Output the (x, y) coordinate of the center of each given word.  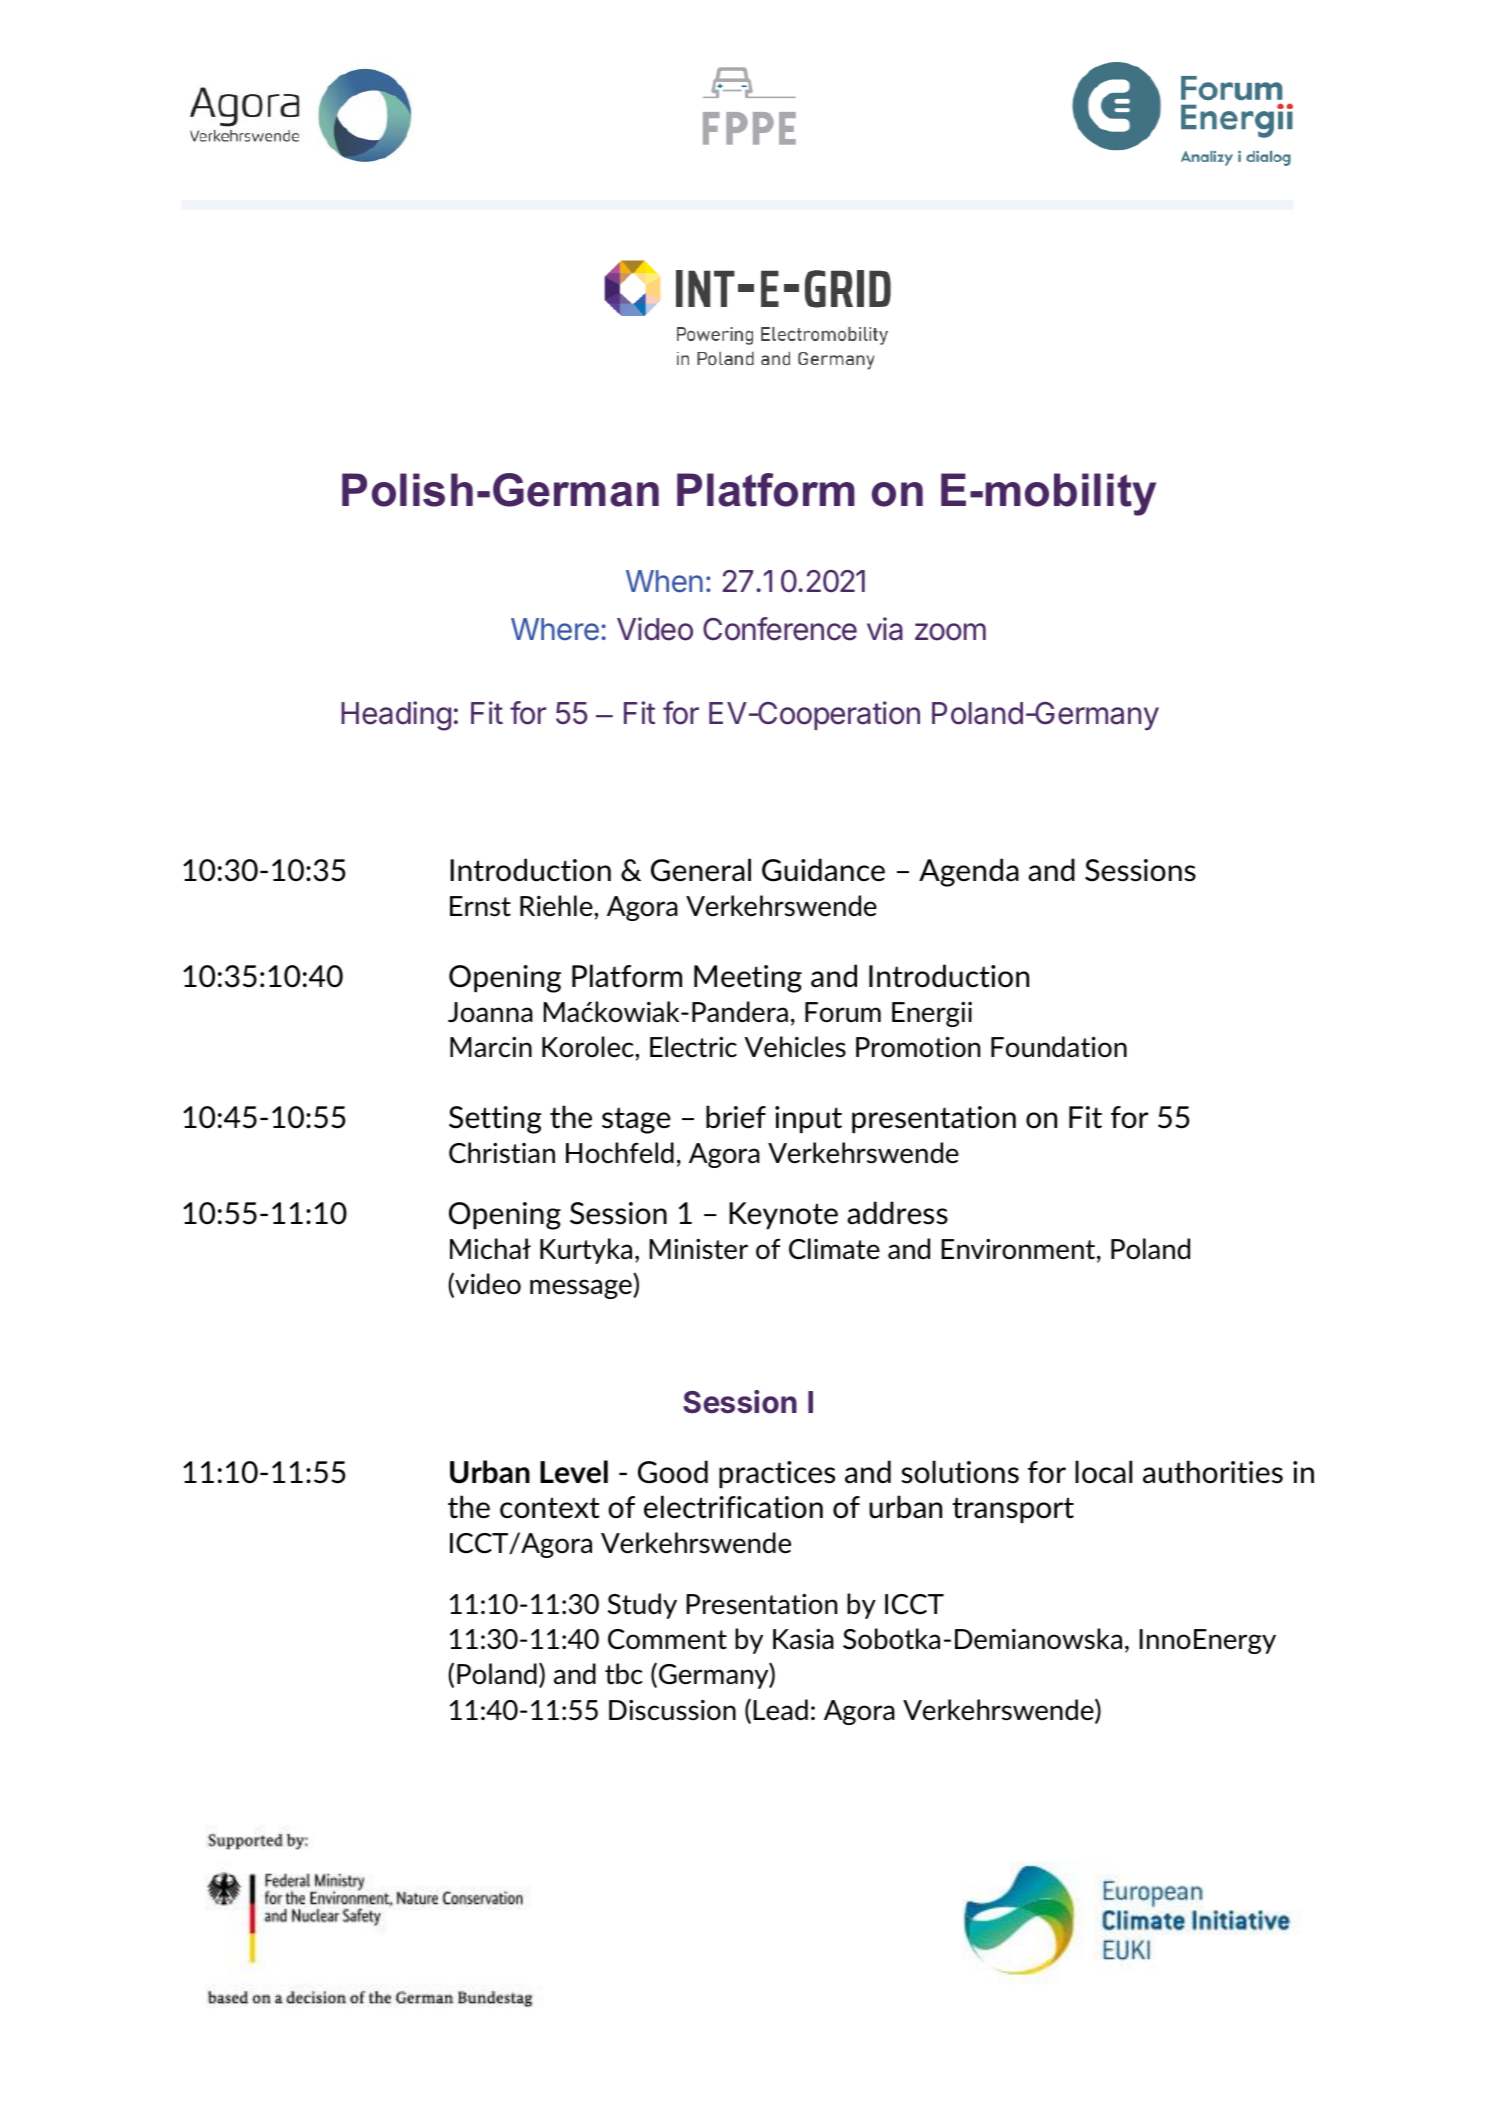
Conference (780, 629)
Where (555, 629)
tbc (623, 1673)
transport (1013, 1510)
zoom (950, 632)
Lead (780, 1709)
